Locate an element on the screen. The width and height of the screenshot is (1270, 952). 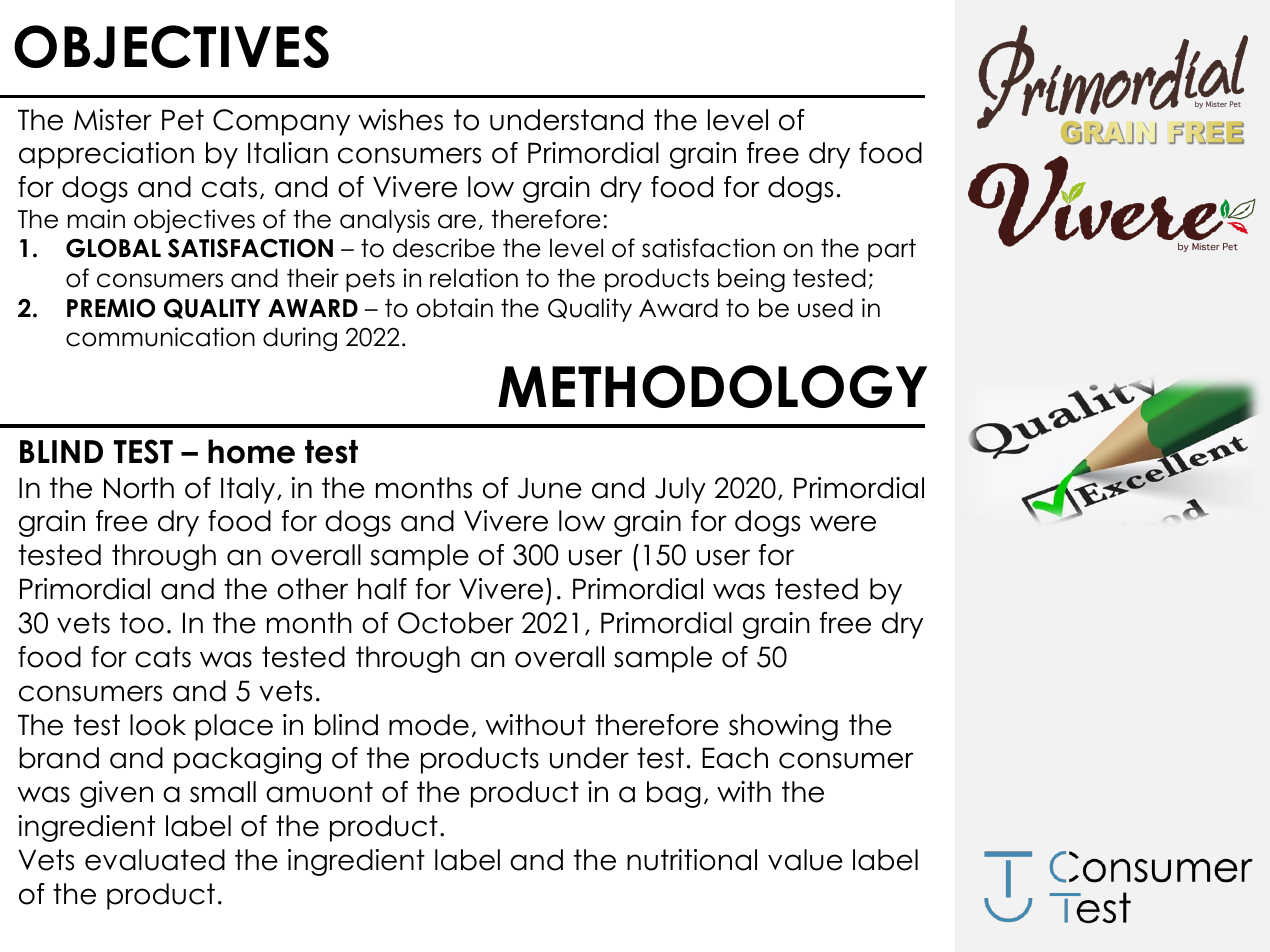
evaluated is located at coordinates (155, 860).
